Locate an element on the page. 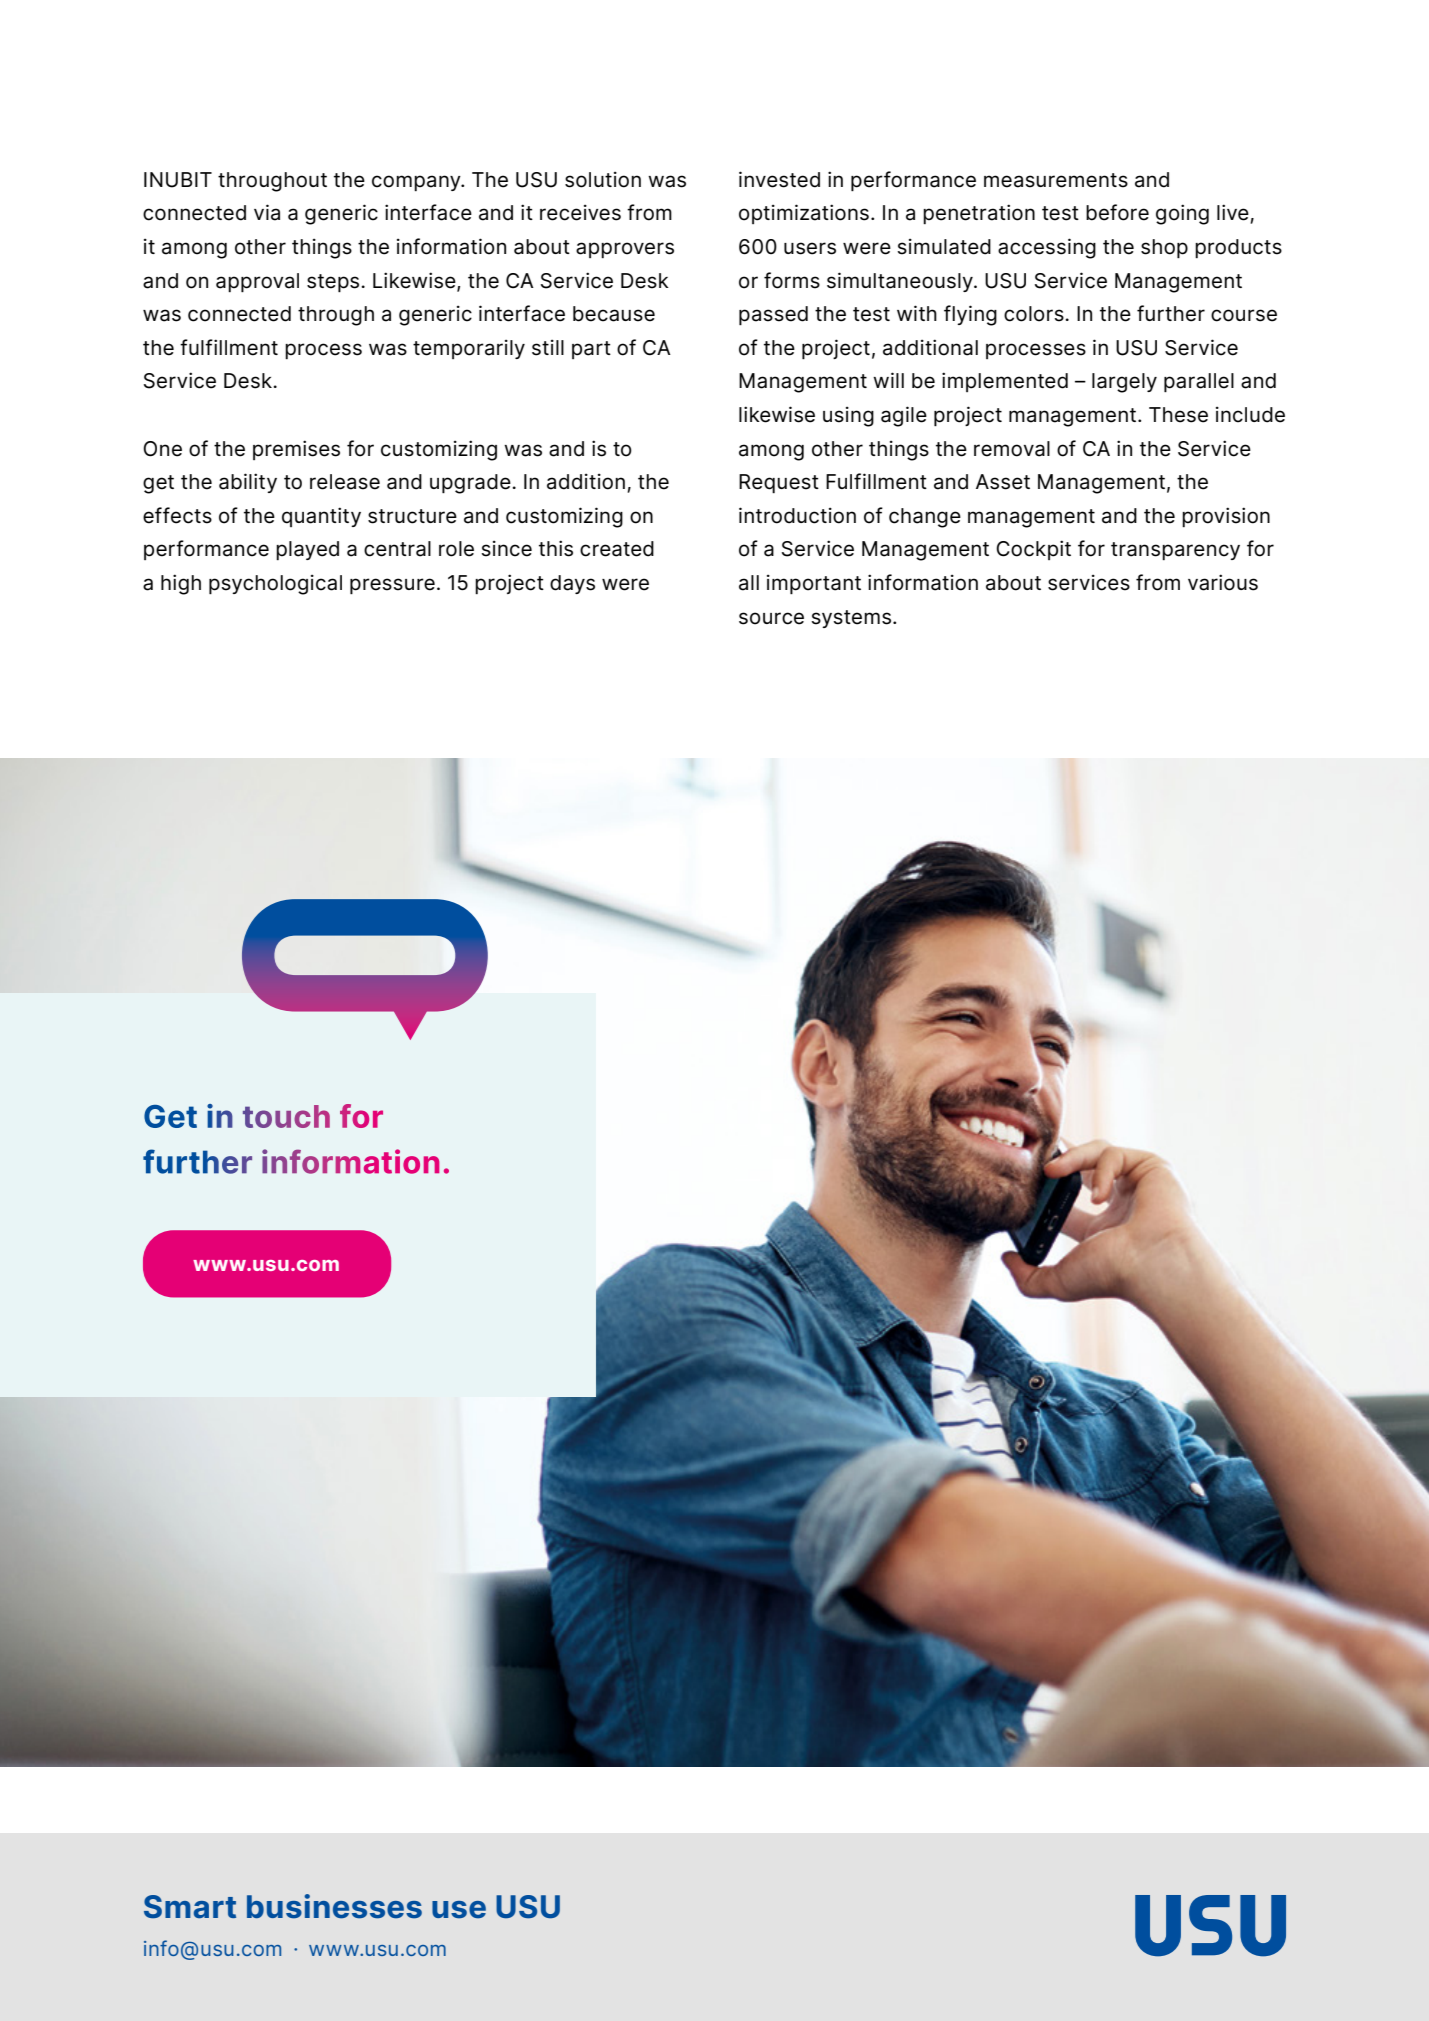  source is located at coordinates (771, 618).
